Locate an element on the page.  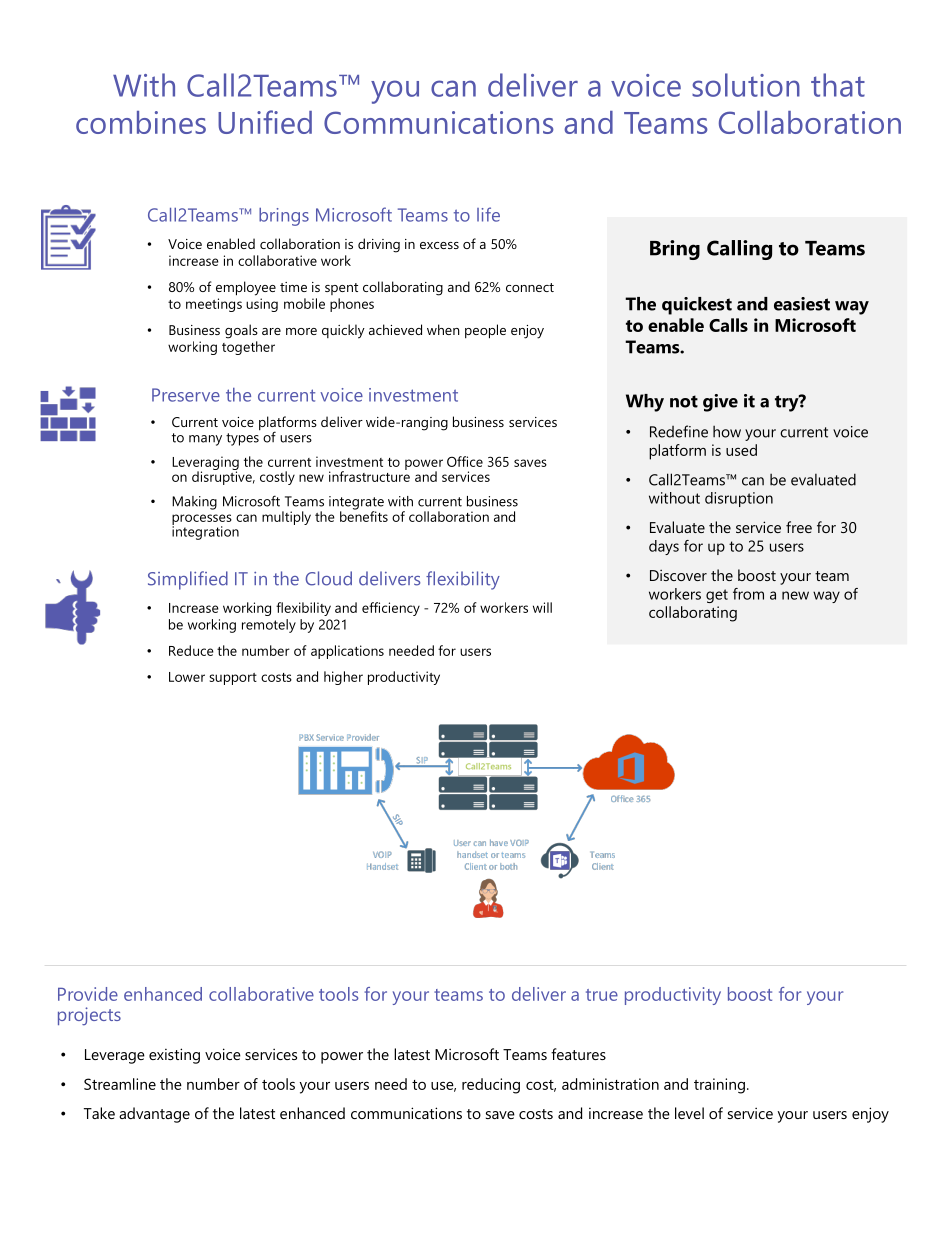
used is located at coordinates (741, 450).
